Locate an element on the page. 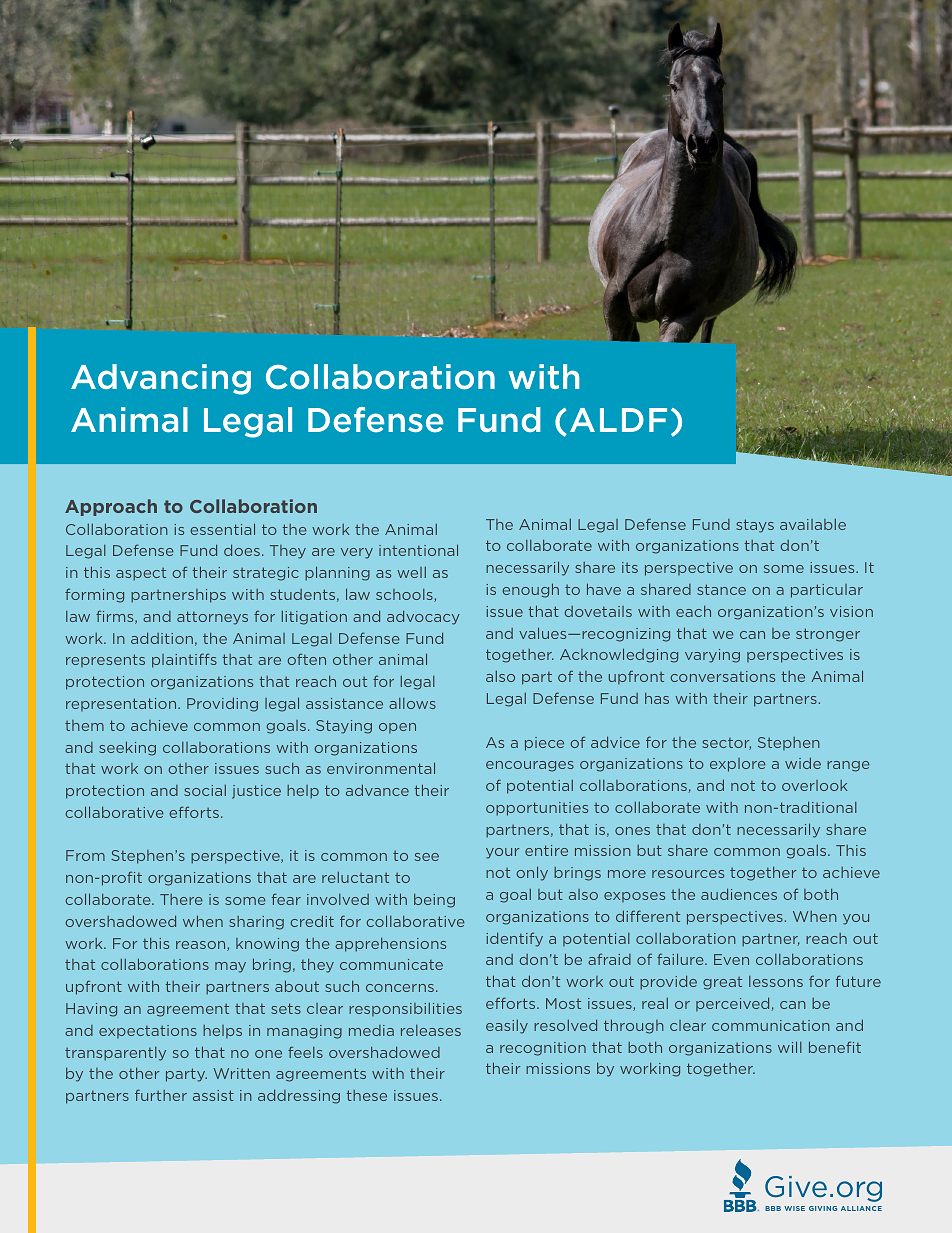  may is located at coordinates (230, 967).
